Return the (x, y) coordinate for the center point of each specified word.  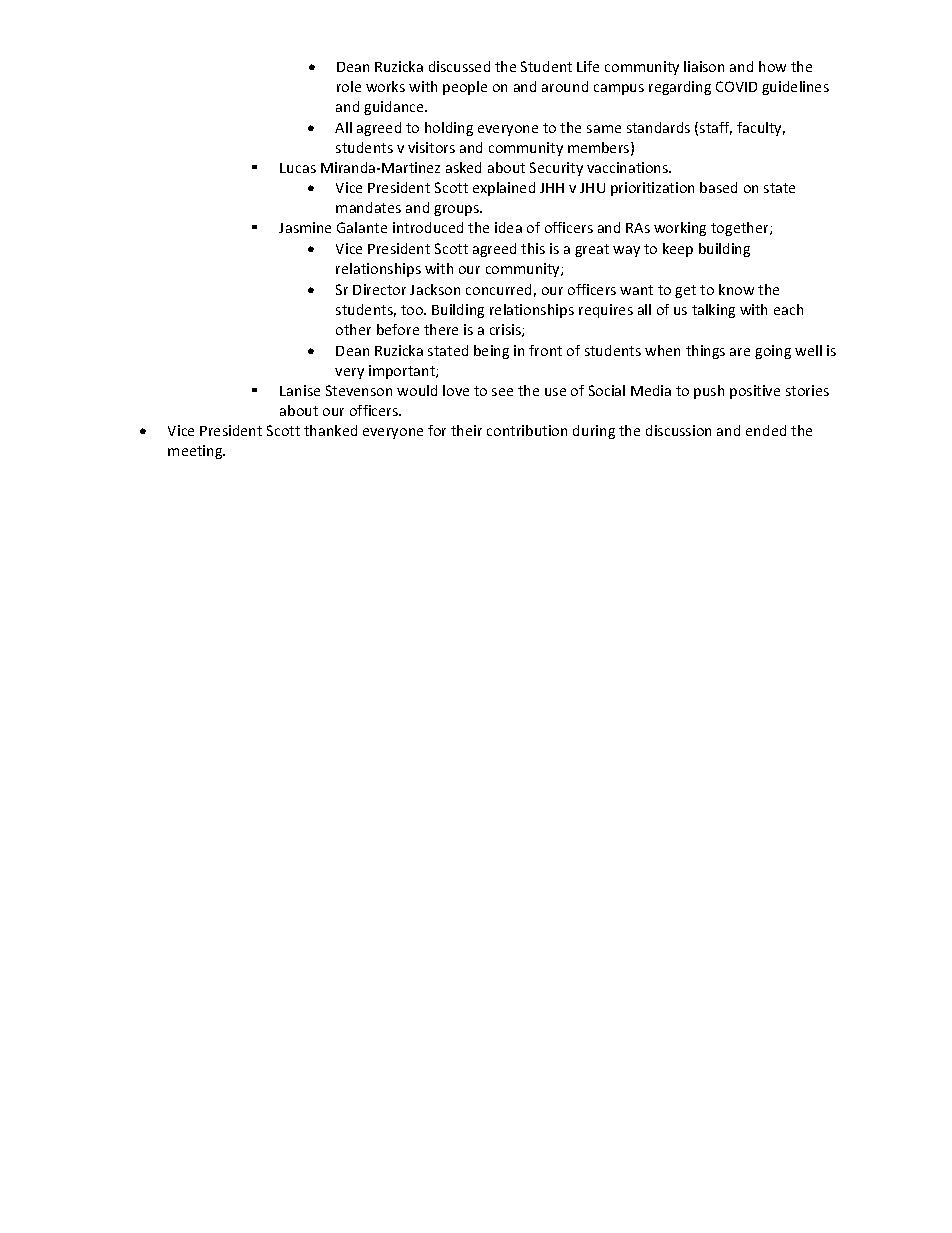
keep (678, 250)
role (349, 86)
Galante (362, 227)
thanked (330, 430)
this (533, 248)
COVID (736, 86)
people (465, 88)
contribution (527, 430)
